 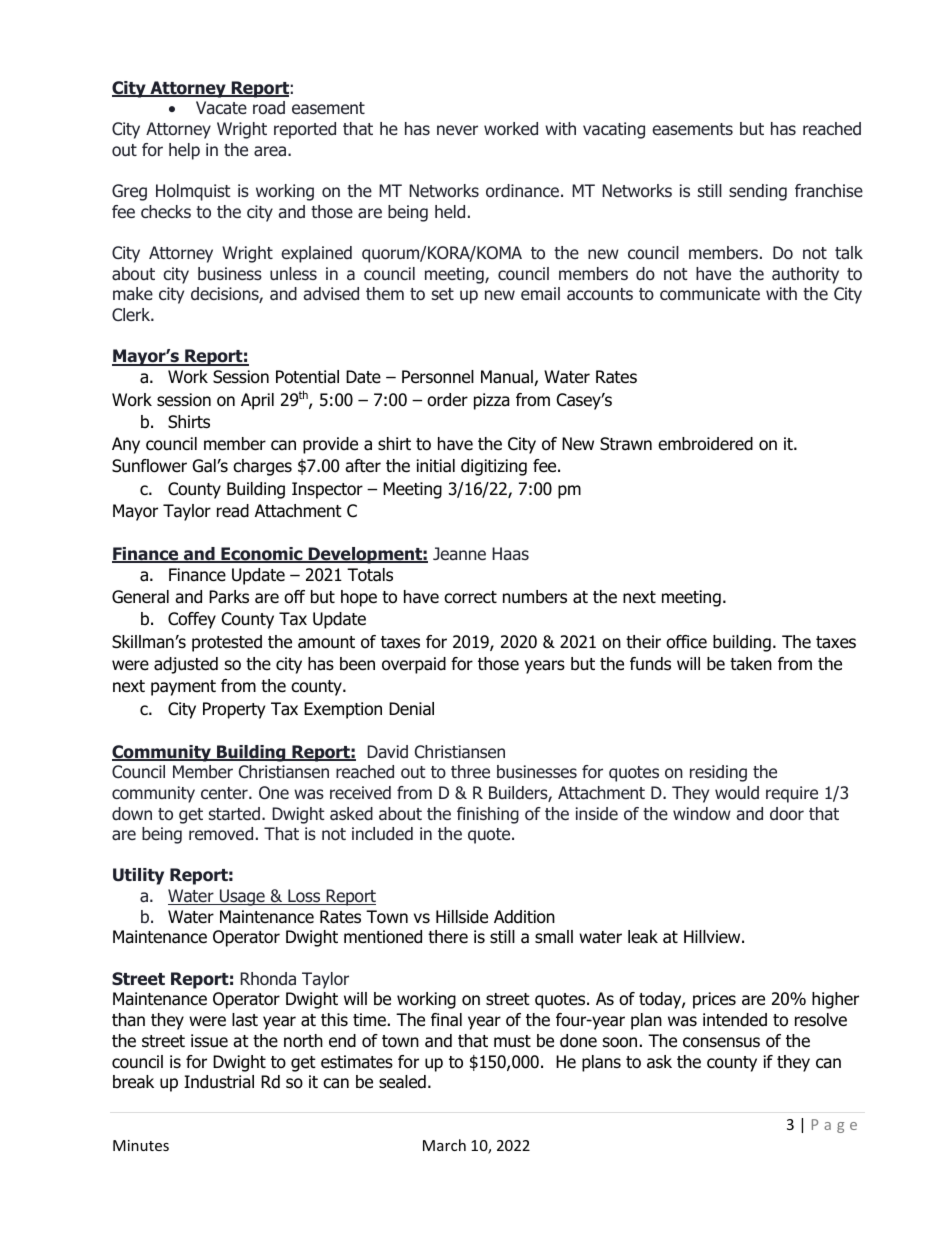 I want to click on March, so click(x=444, y=1145).
